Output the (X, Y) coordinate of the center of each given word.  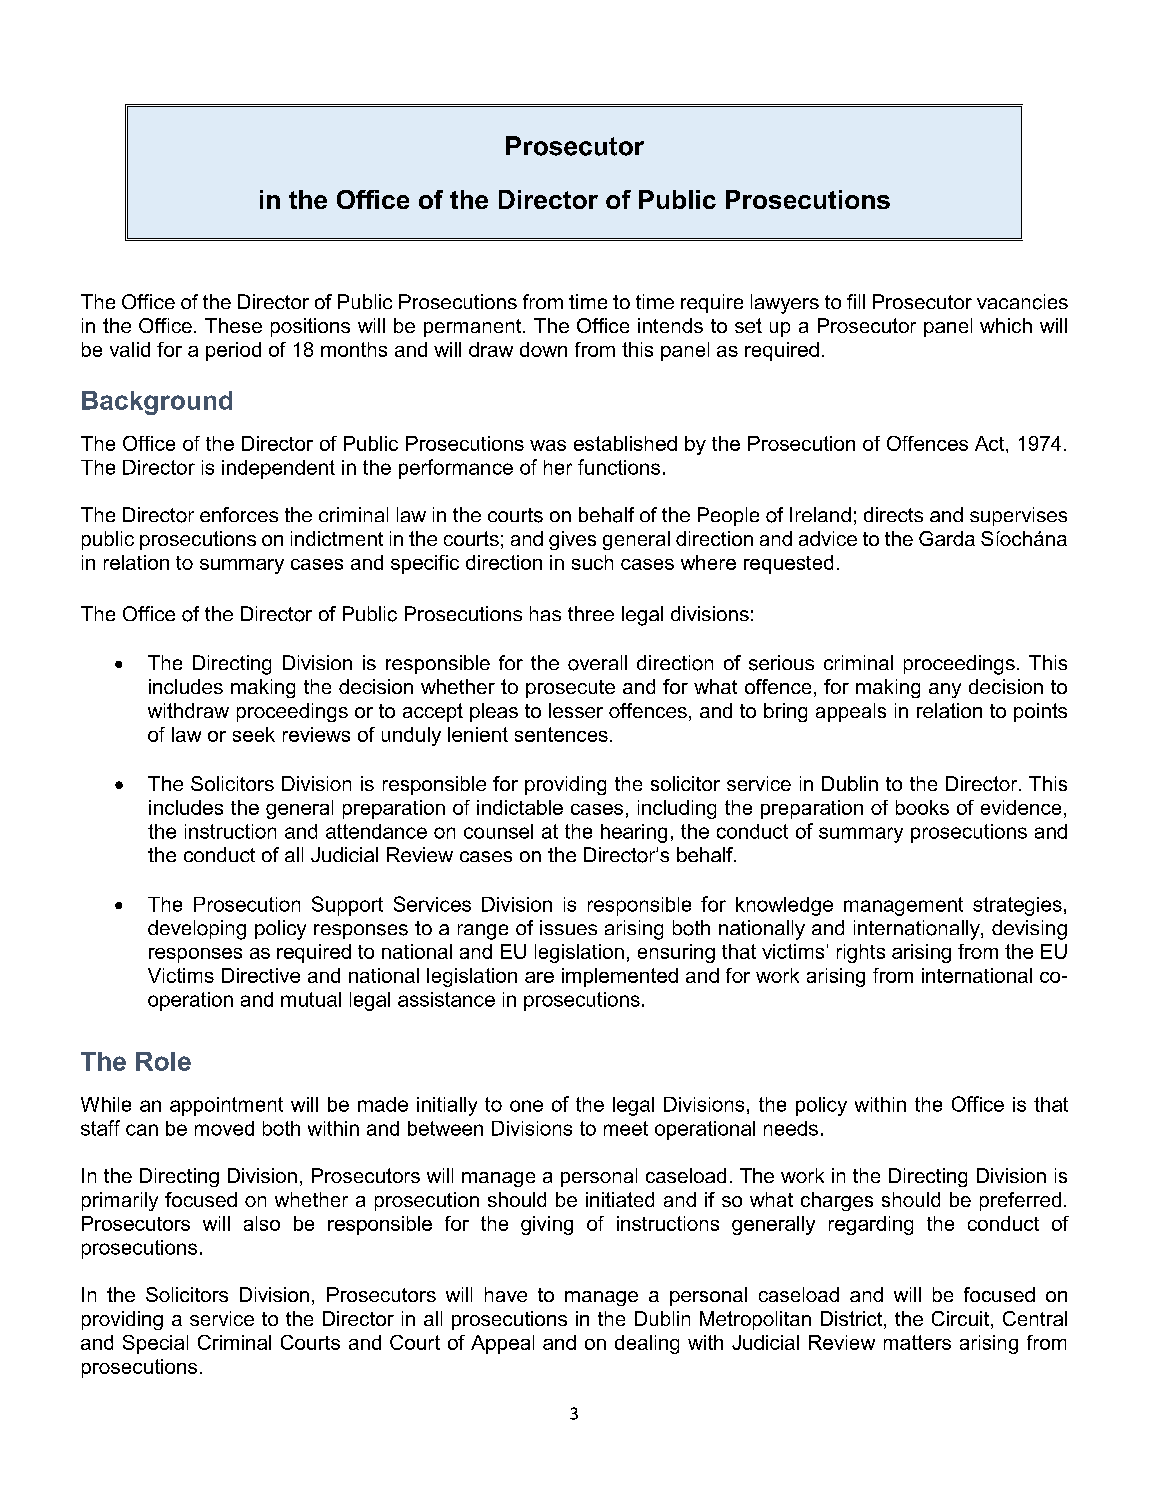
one (526, 1106)
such (592, 562)
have (506, 1294)
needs (791, 1128)
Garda (947, 538)
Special (155, 1344)
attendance (376, 831)
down (543, 349)
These (233, 325)
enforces (239, 514)
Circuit (960, 1318)
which (1006, 325)
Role (163, 1061)
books (922, 807)
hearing (634, 833)
